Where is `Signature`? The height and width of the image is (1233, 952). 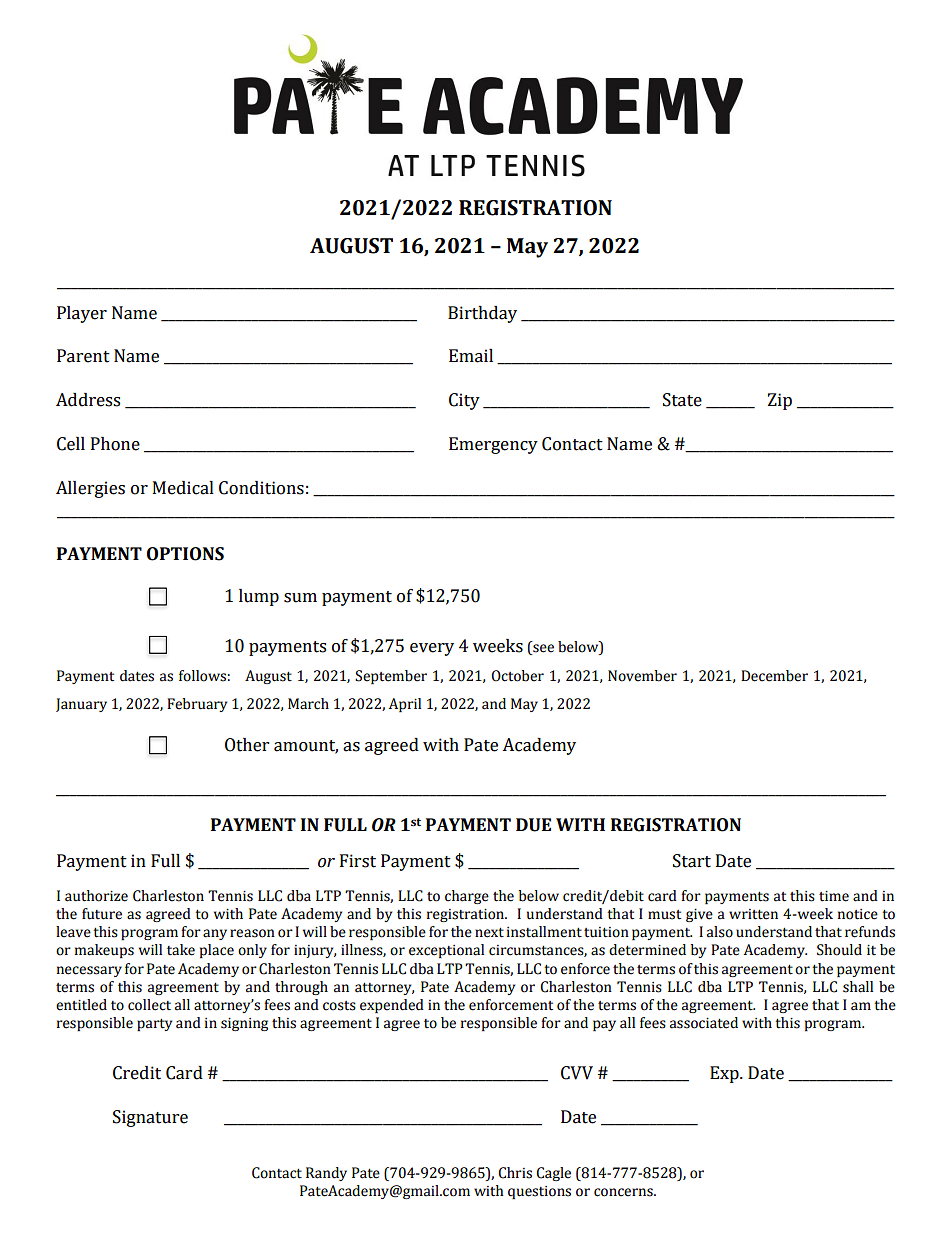
Signature is located at coordinates (150, 1118).
